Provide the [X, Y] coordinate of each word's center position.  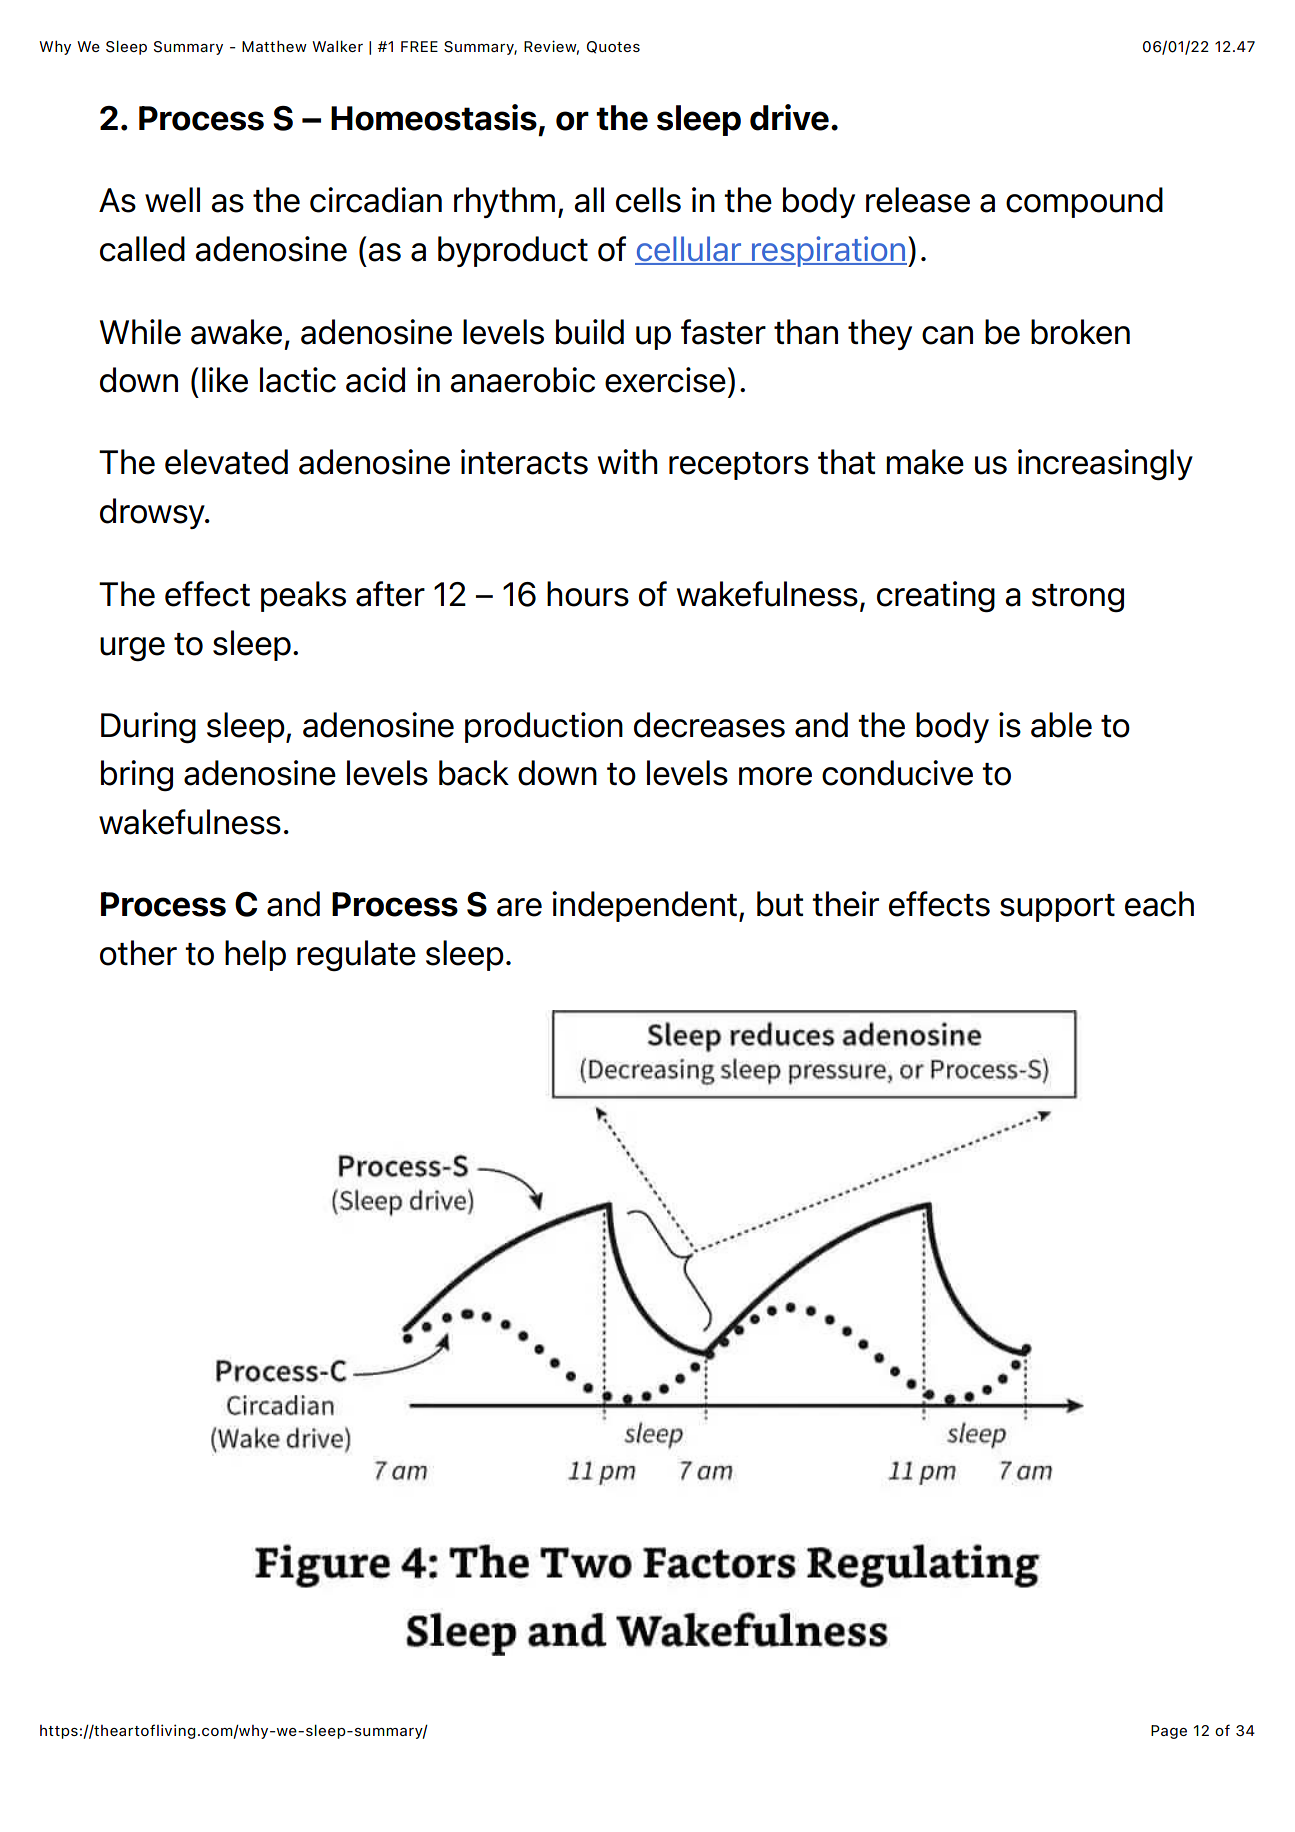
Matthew [274, 46]
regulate [356, 956]
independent [644, 906]
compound [1084, 202]
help [255, 955]
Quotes [613, 47]
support [1057, 908]
